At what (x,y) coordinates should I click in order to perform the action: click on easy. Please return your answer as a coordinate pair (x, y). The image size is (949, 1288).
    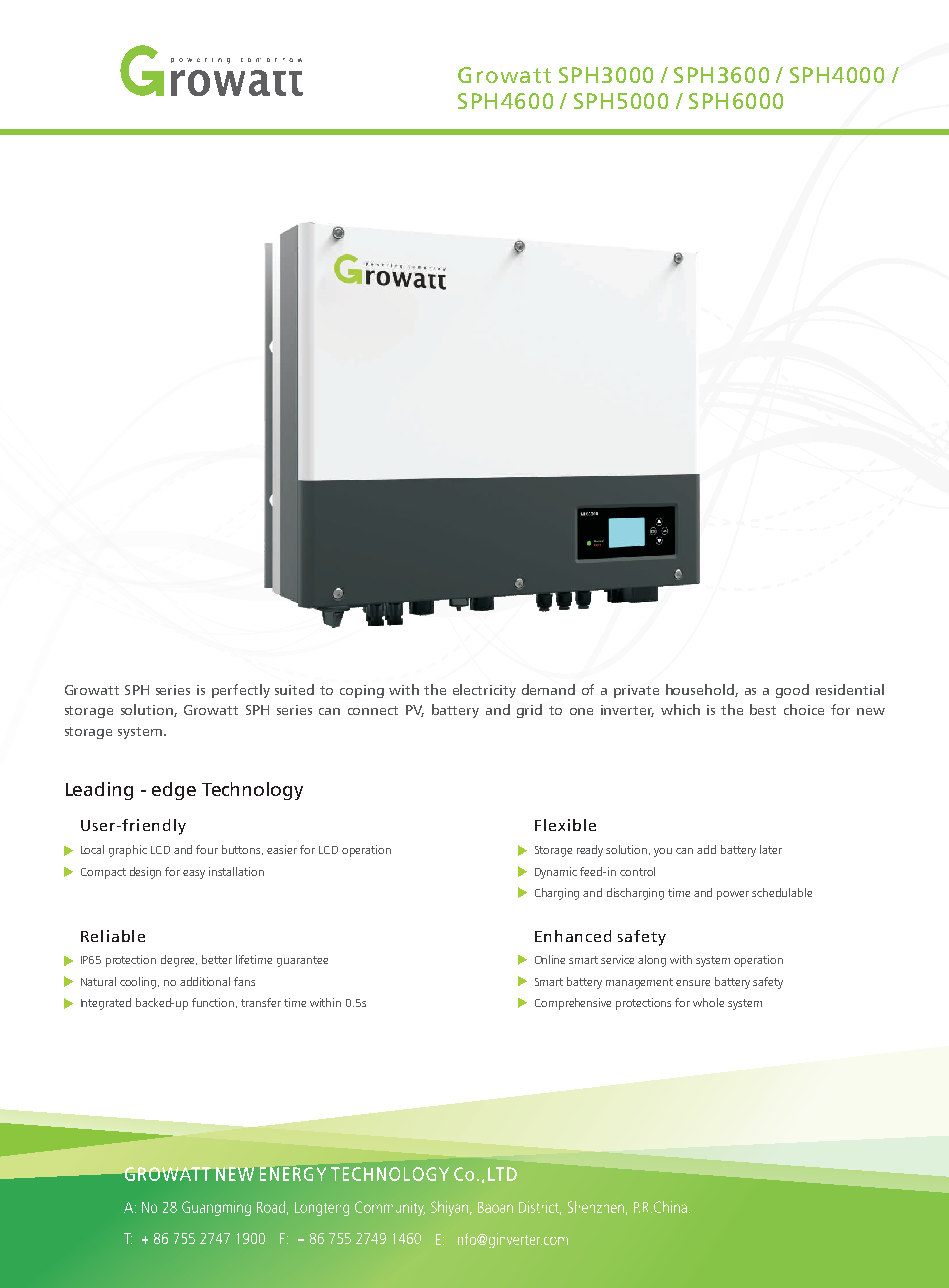
    Looking at the image, I should click on (194, 874).
